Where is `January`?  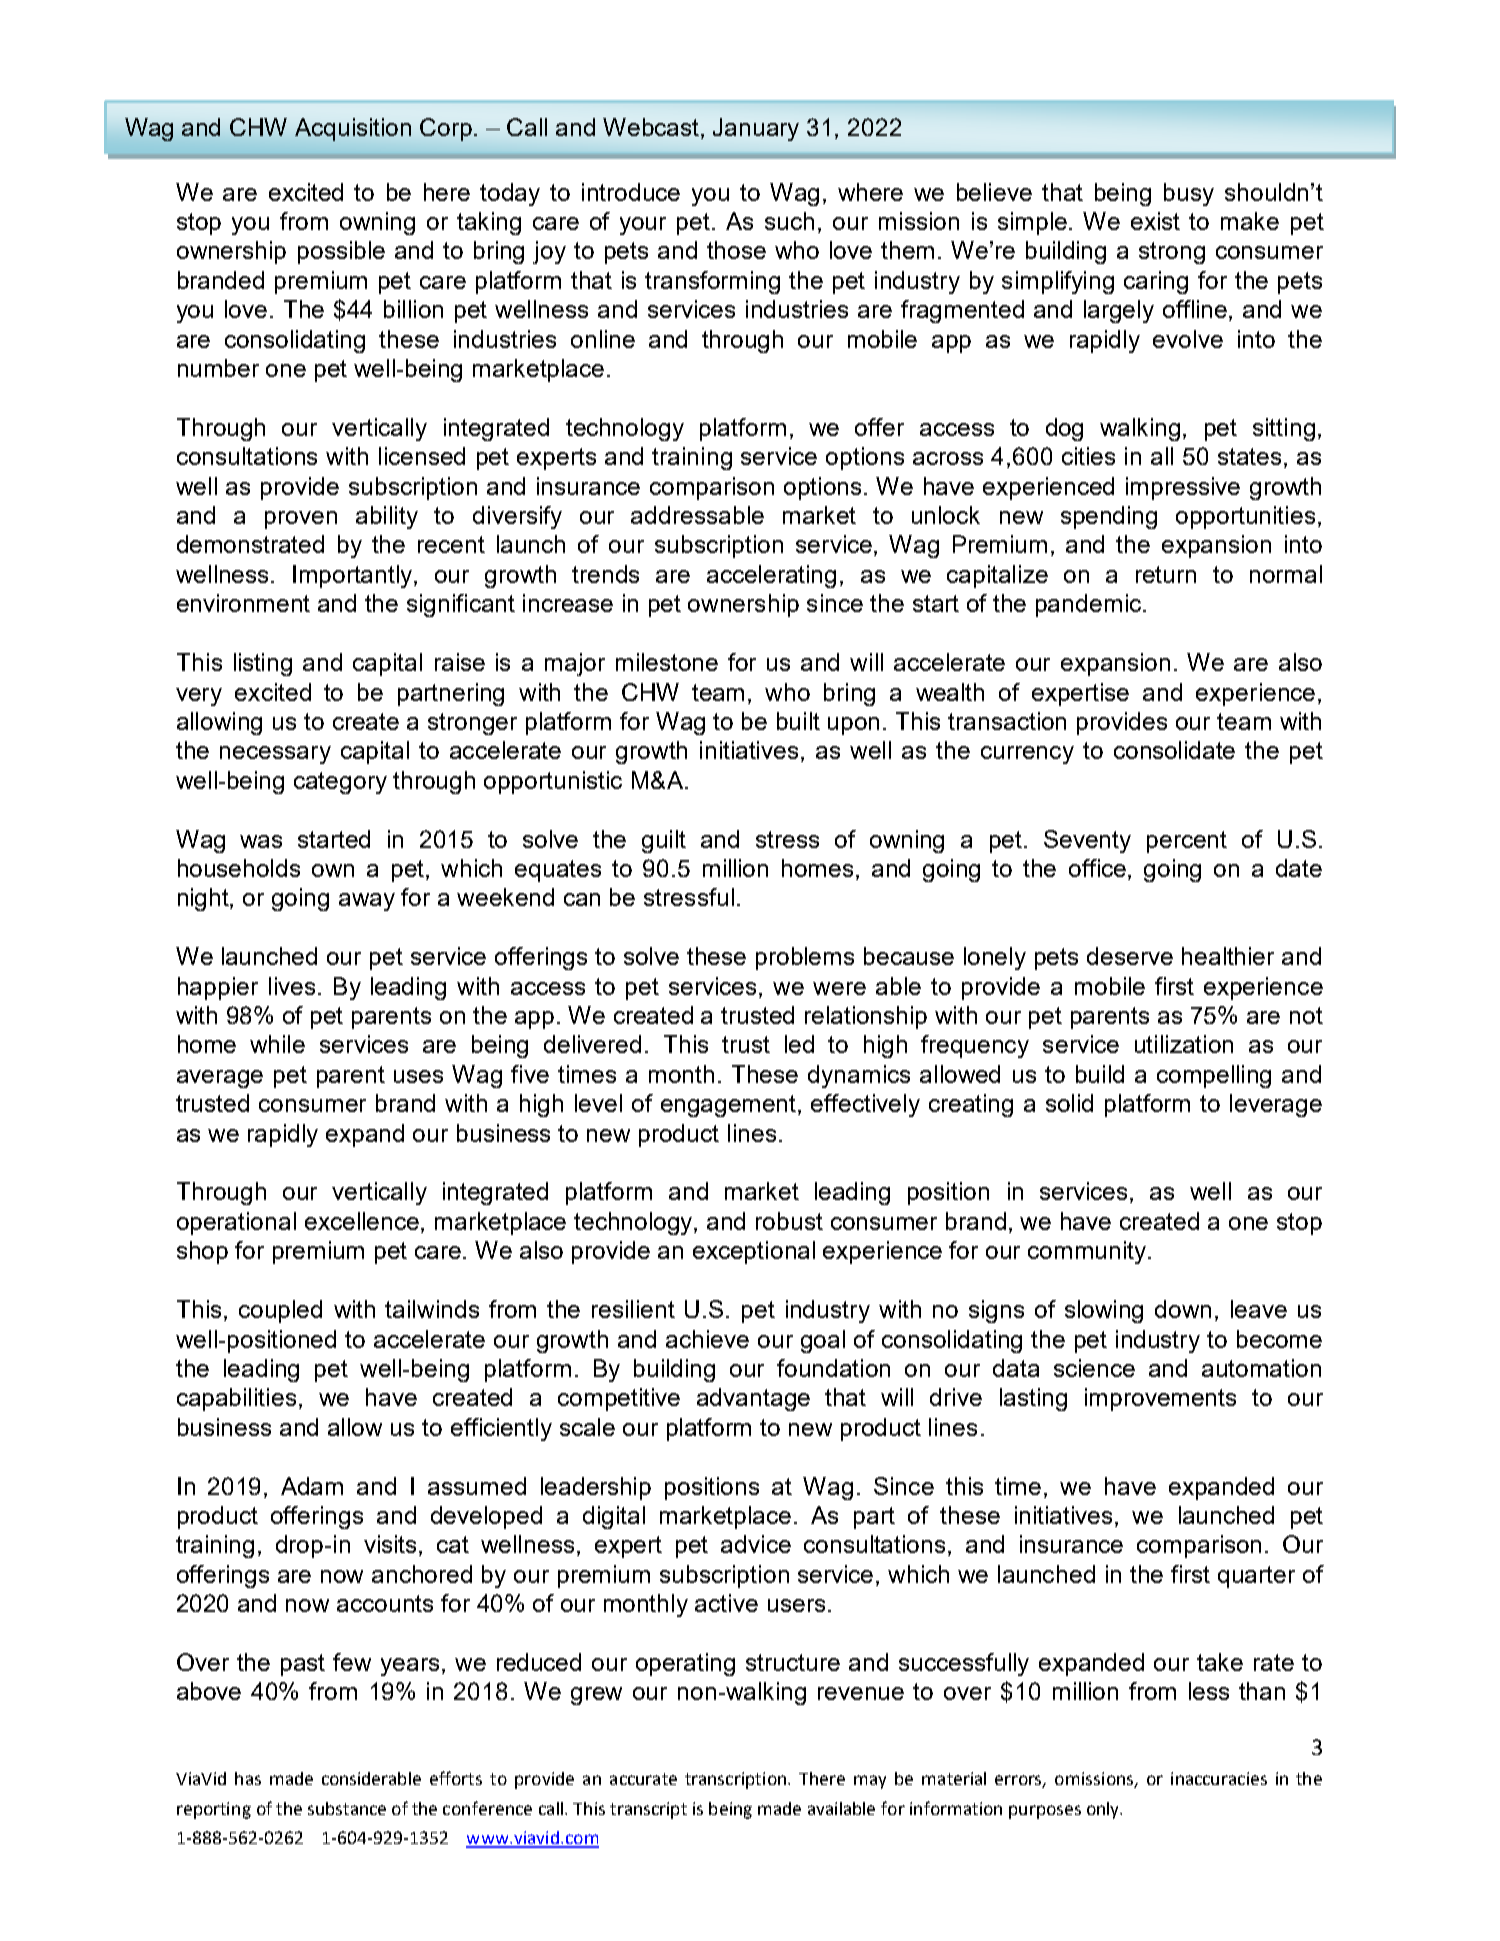 January is located at coordinates (756, 129).
